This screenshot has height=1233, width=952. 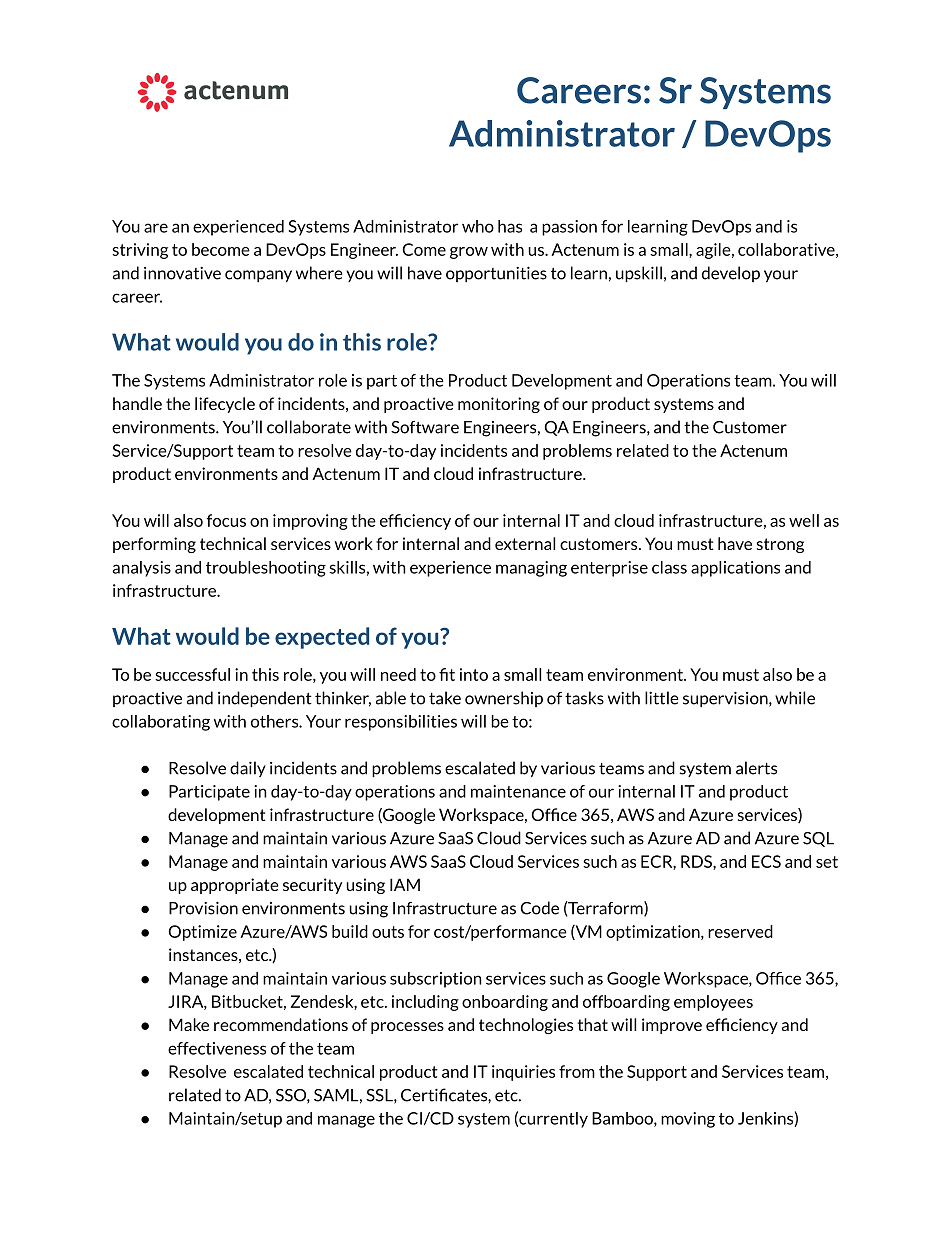 I want to click on effectiveness, so click(x=217, y=1048).
